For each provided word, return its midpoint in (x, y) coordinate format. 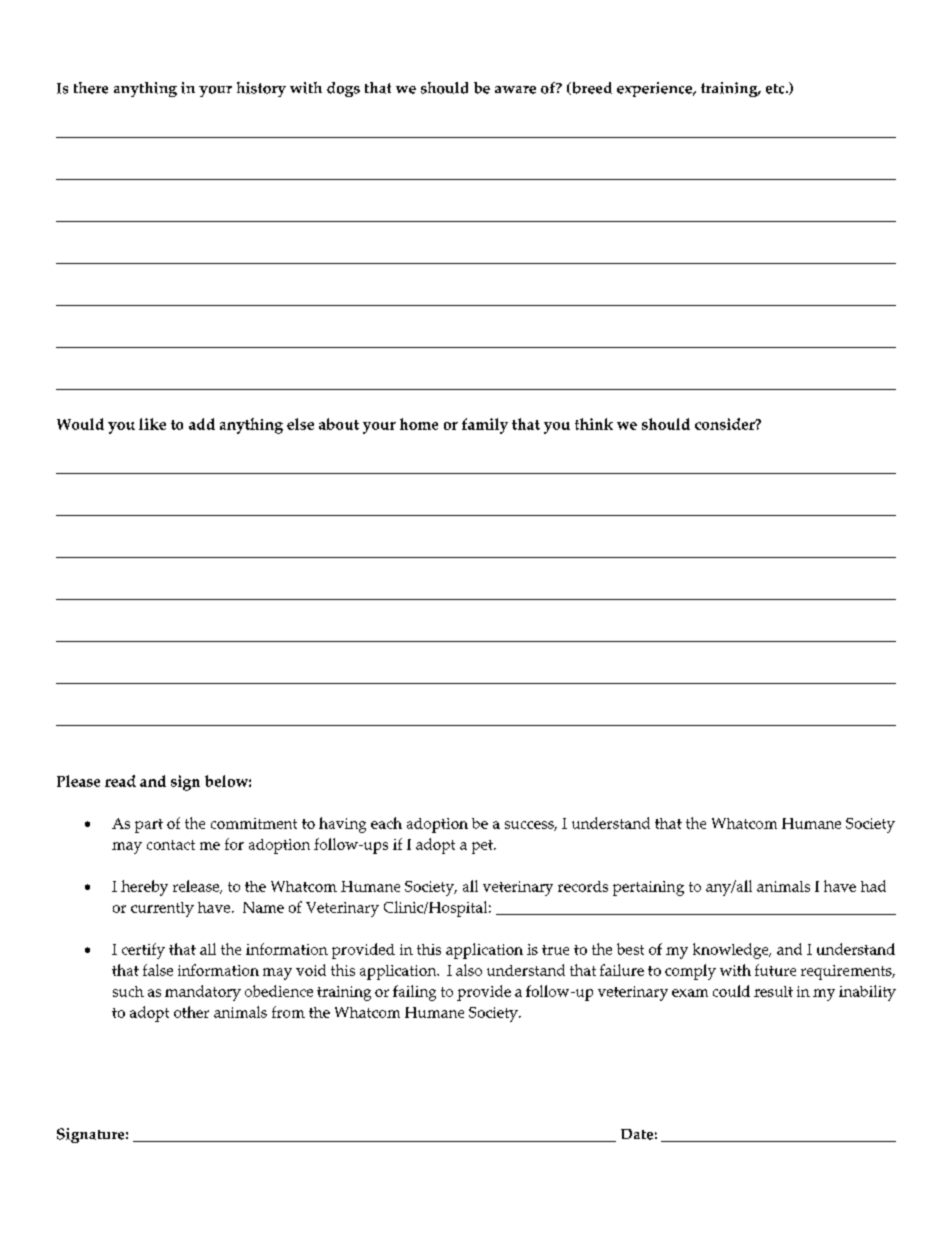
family (485, 426)
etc (776, 89)
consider (726, 424)
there (91, 88)
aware (515, 90)
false (158, 970)
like (152, 424)
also (469, 970)
